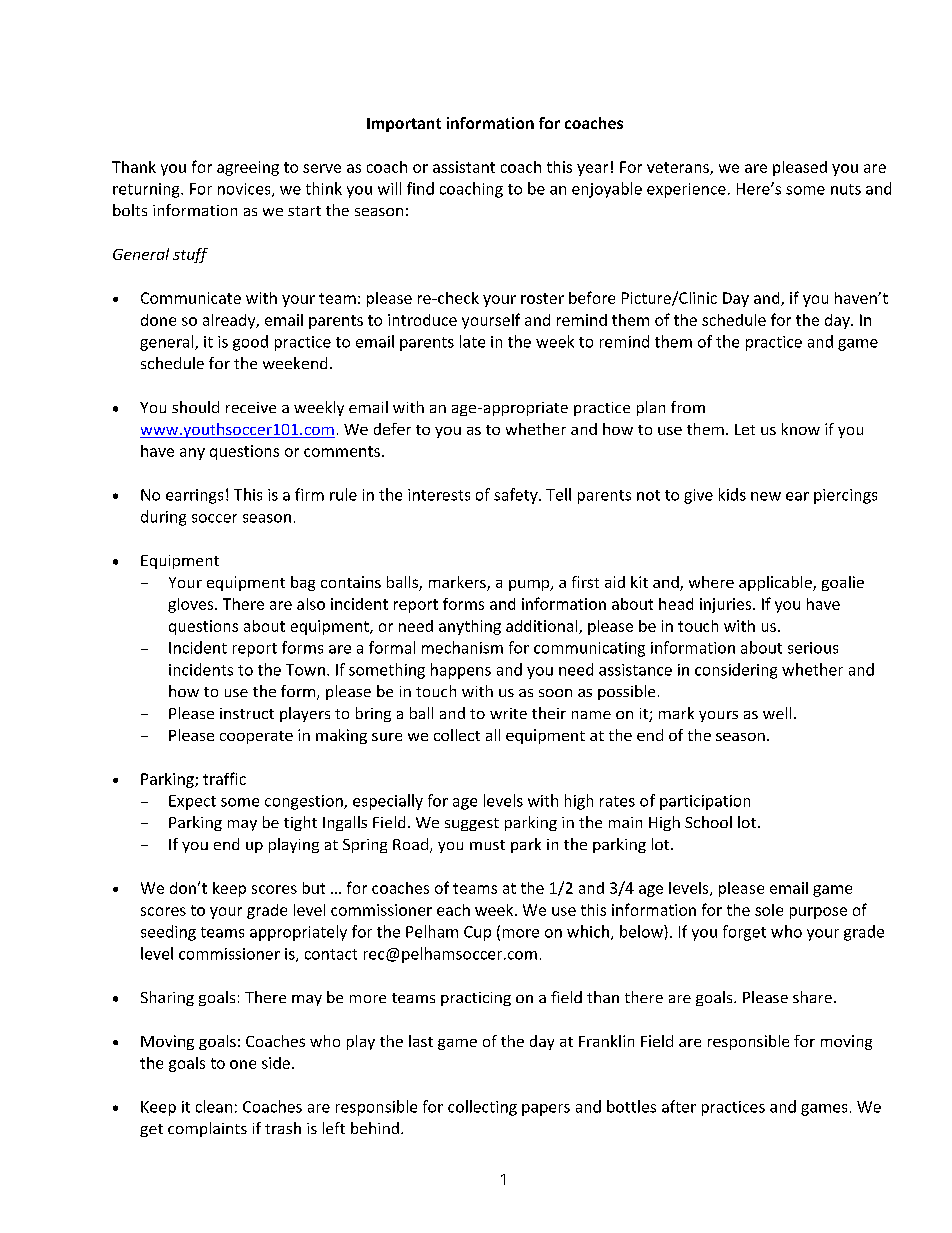  What do you see at coordinates (727, 605) in the image?
I see `injuries` at bounding box center [727, 605].
